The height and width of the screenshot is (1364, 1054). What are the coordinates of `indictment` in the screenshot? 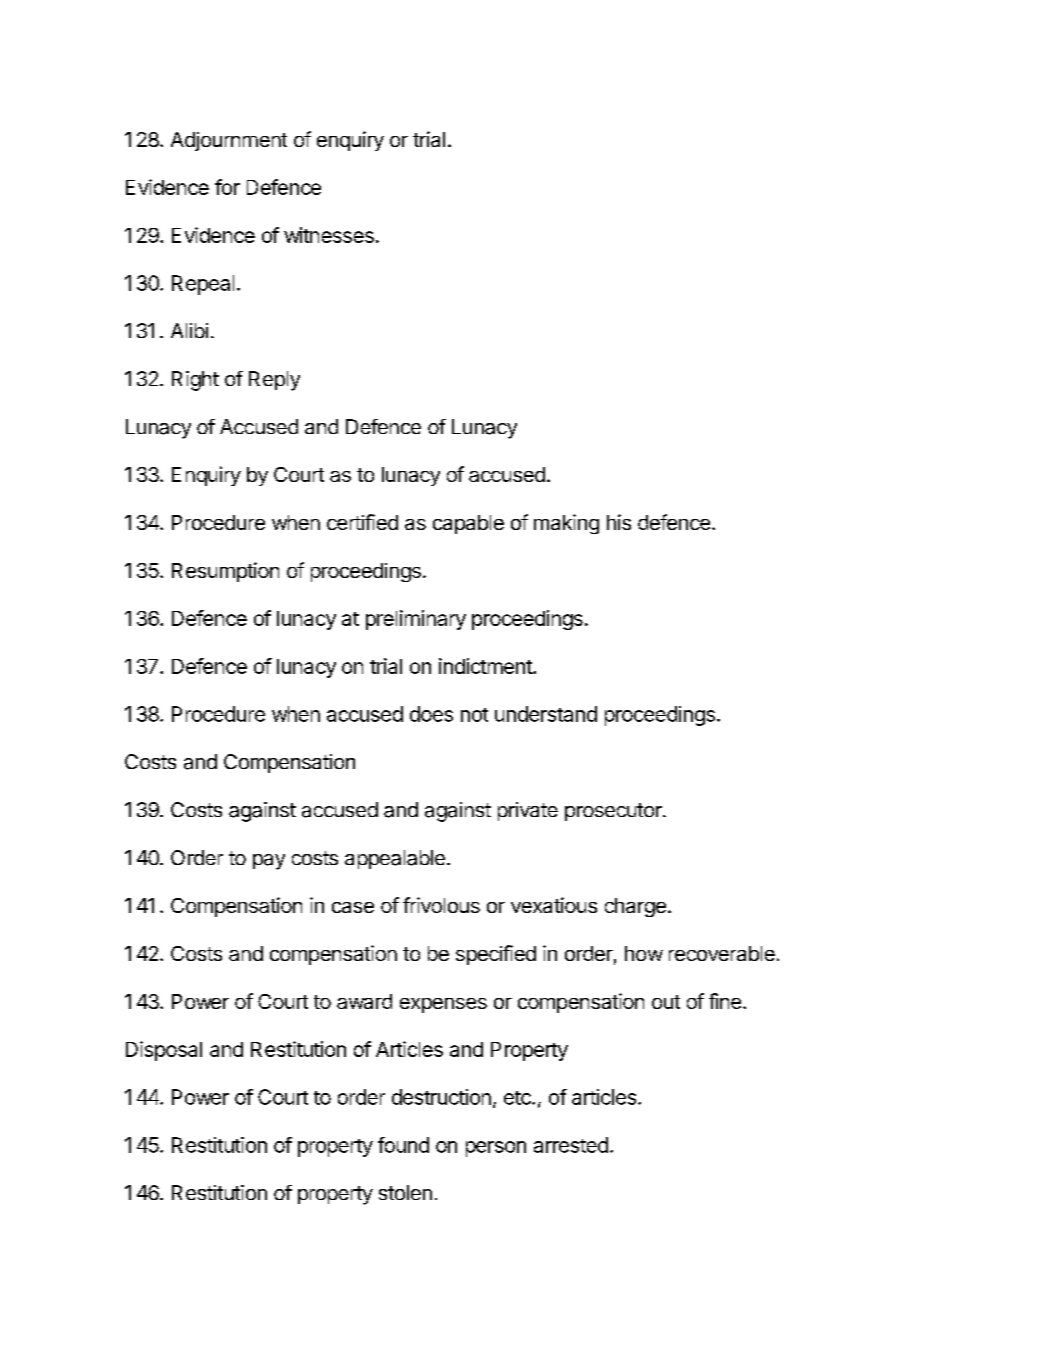 It's located at (486, 666).
